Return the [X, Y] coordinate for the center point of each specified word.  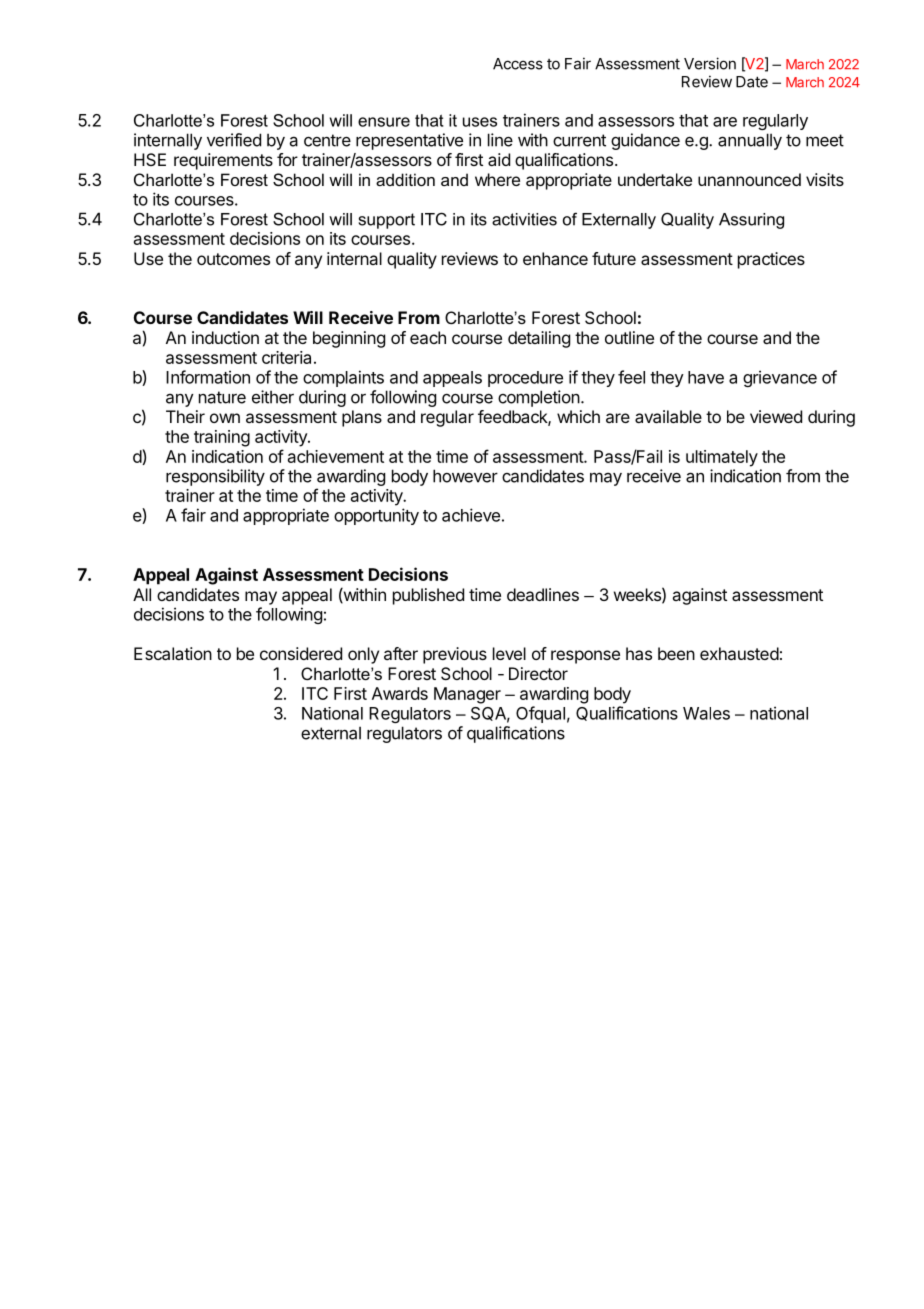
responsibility [215, 477]
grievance [780, 378]
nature [222, 397]
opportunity [376, 516]
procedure [525, 379]
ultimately [722, 458]
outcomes [233, 259]
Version [710, 63]
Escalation [173, 653]
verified [234, 140]
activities [524, 219]
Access [518, 64]
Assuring [751, 221]
